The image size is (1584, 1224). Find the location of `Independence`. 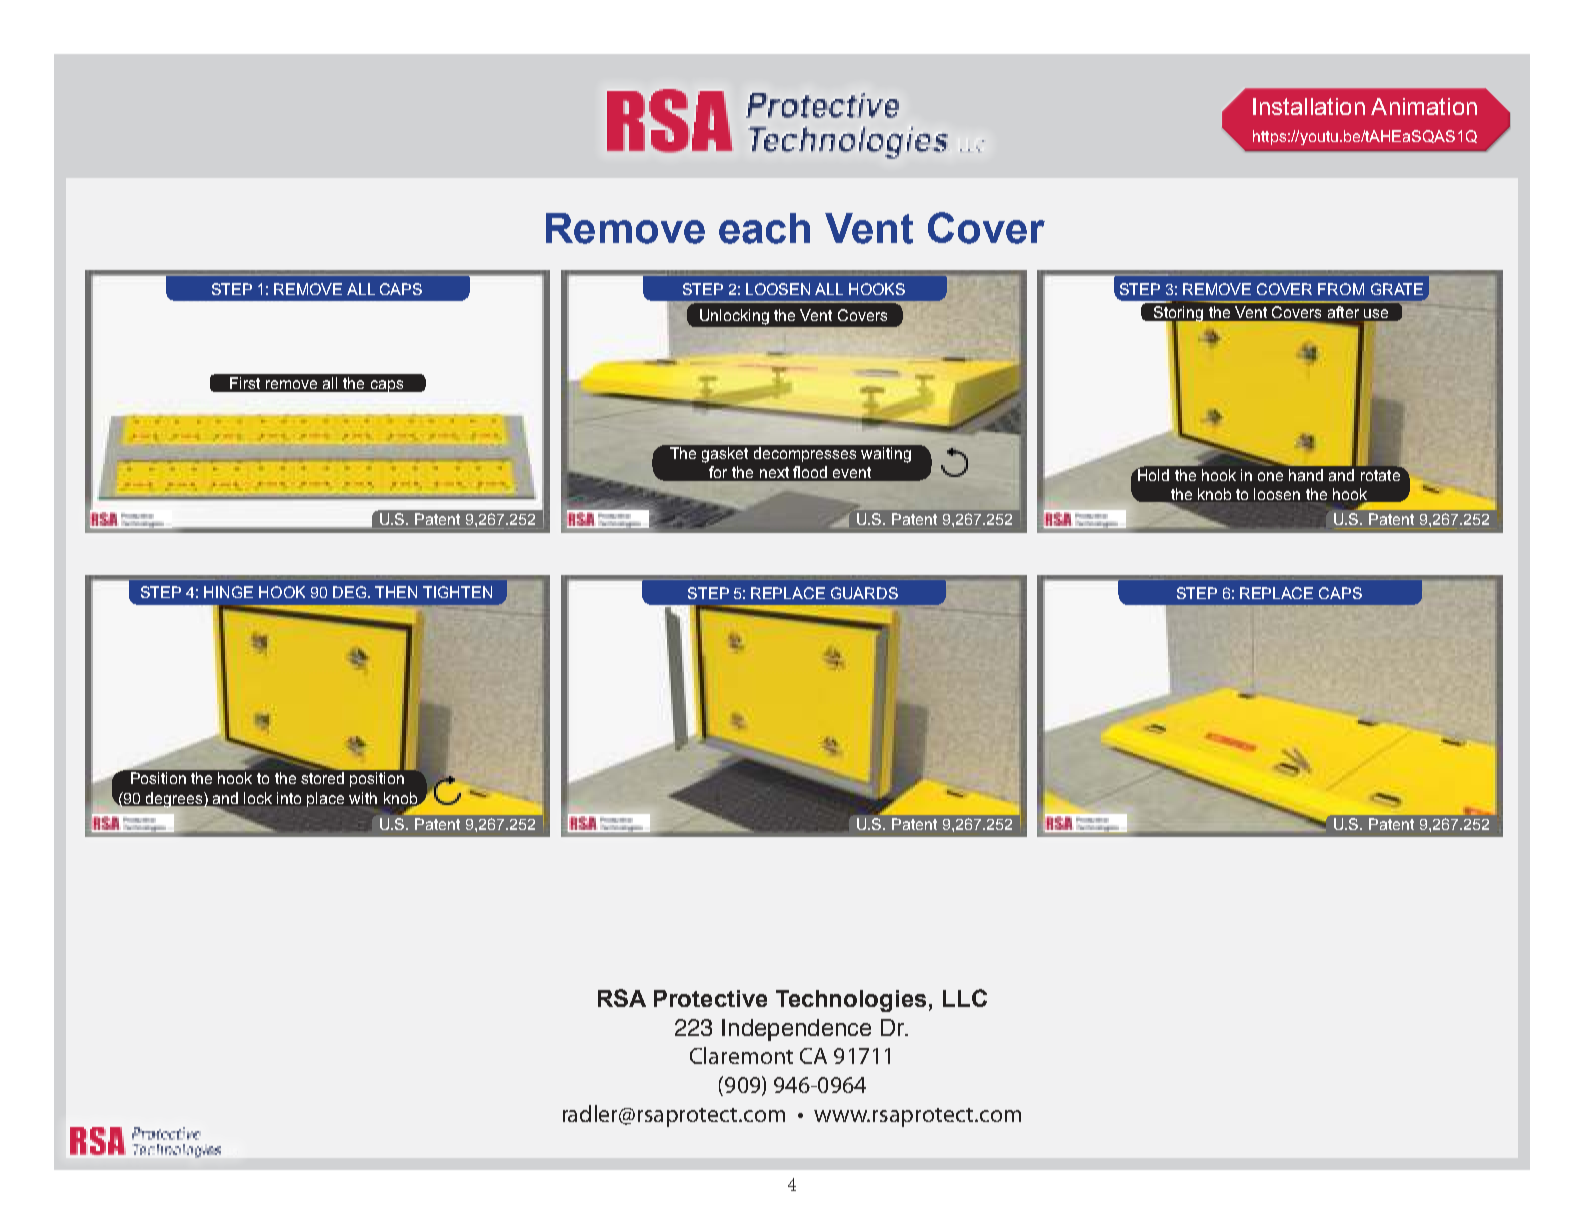

Independence is located at coordinates (796, 1030).
